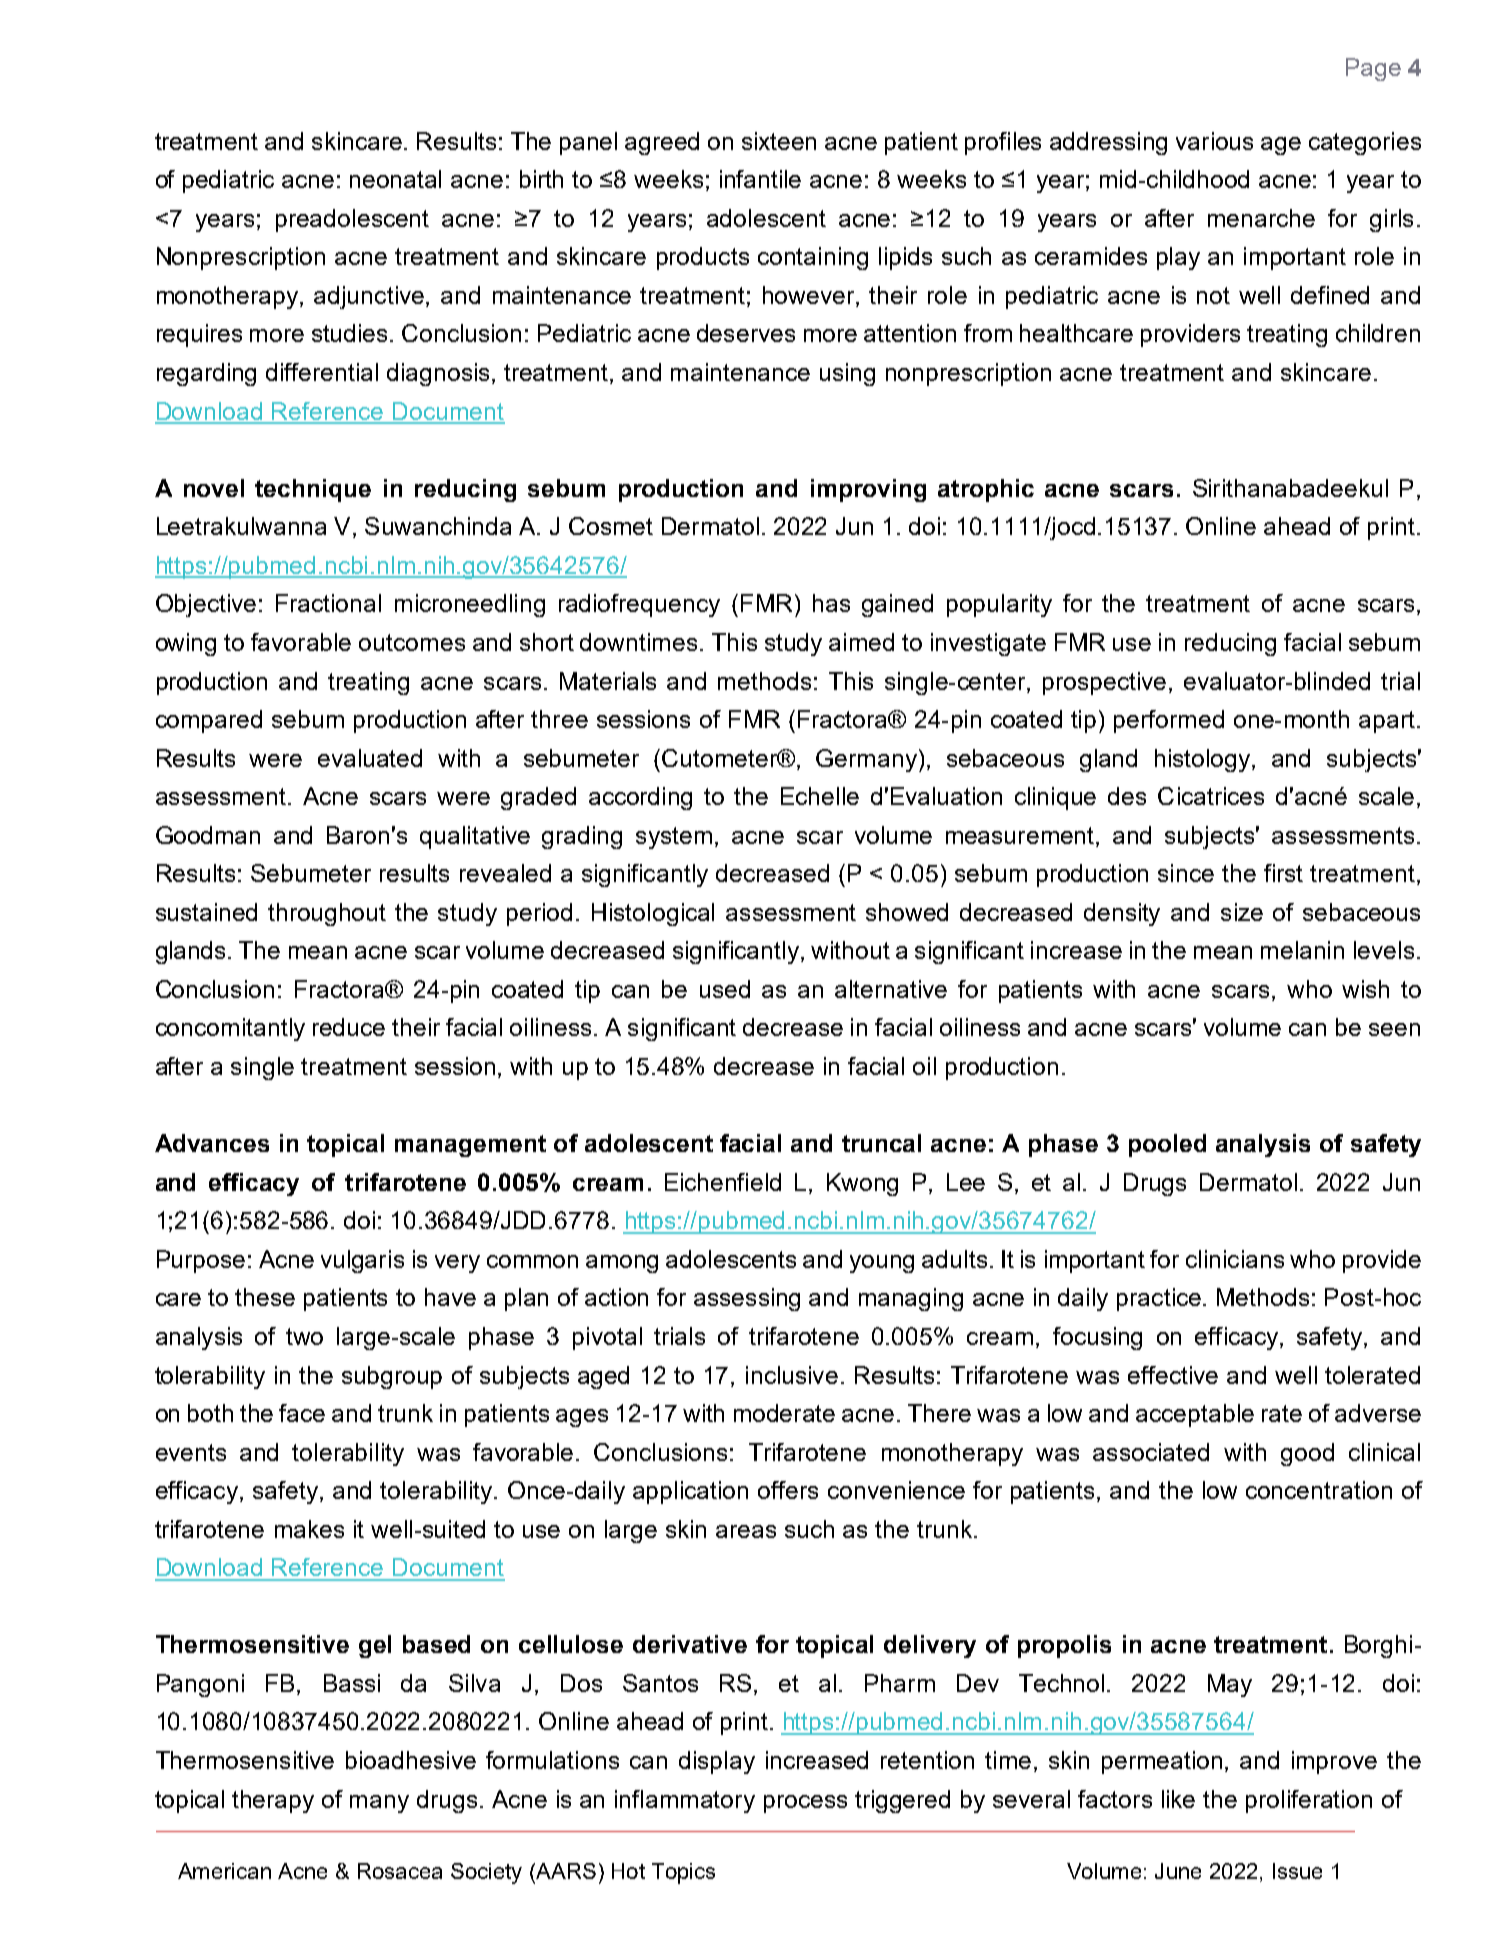 This document has width=1511, height=1955. I want to click on neonatal, so click(395, 179).
